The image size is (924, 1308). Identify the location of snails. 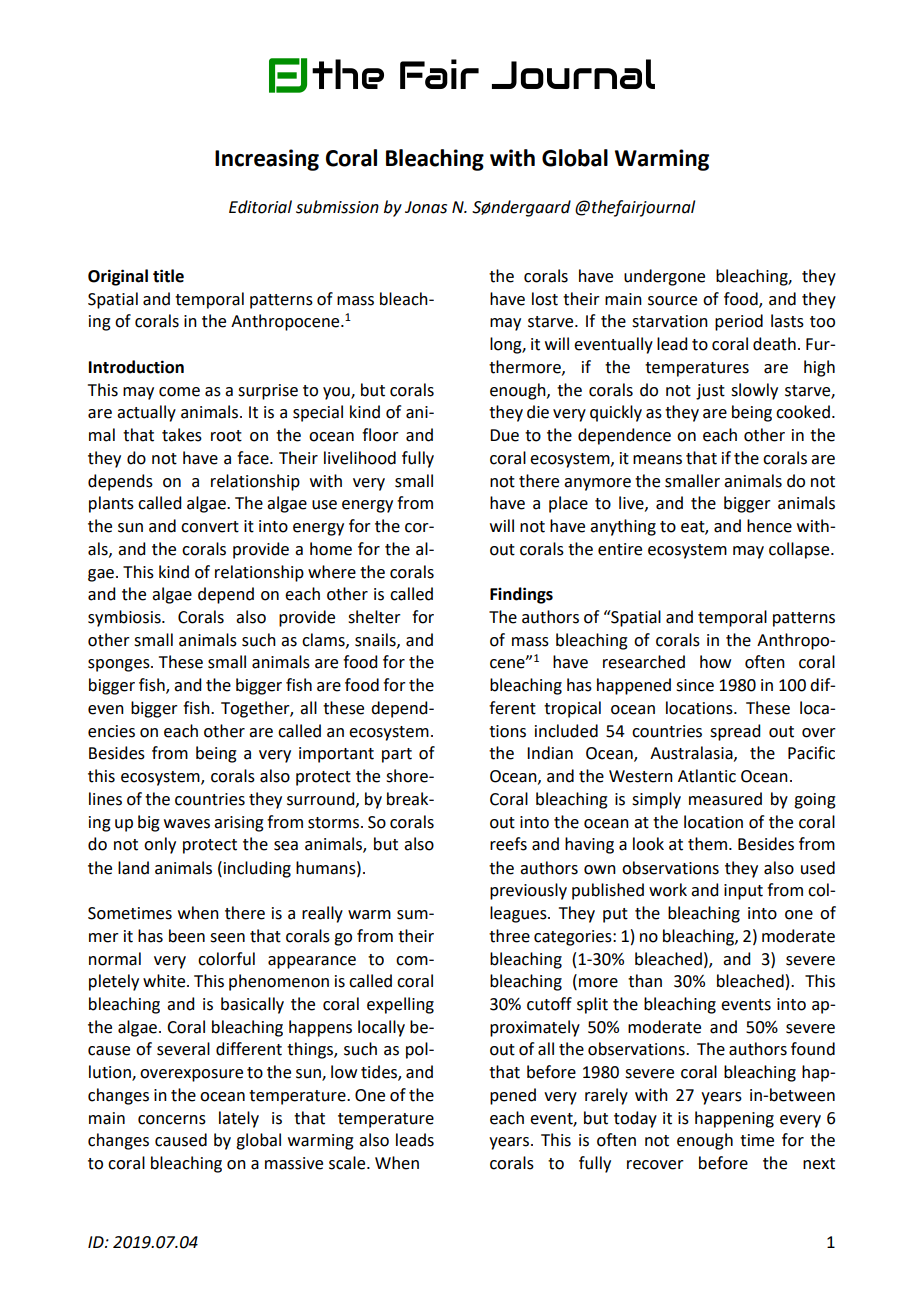
(376, 640).
